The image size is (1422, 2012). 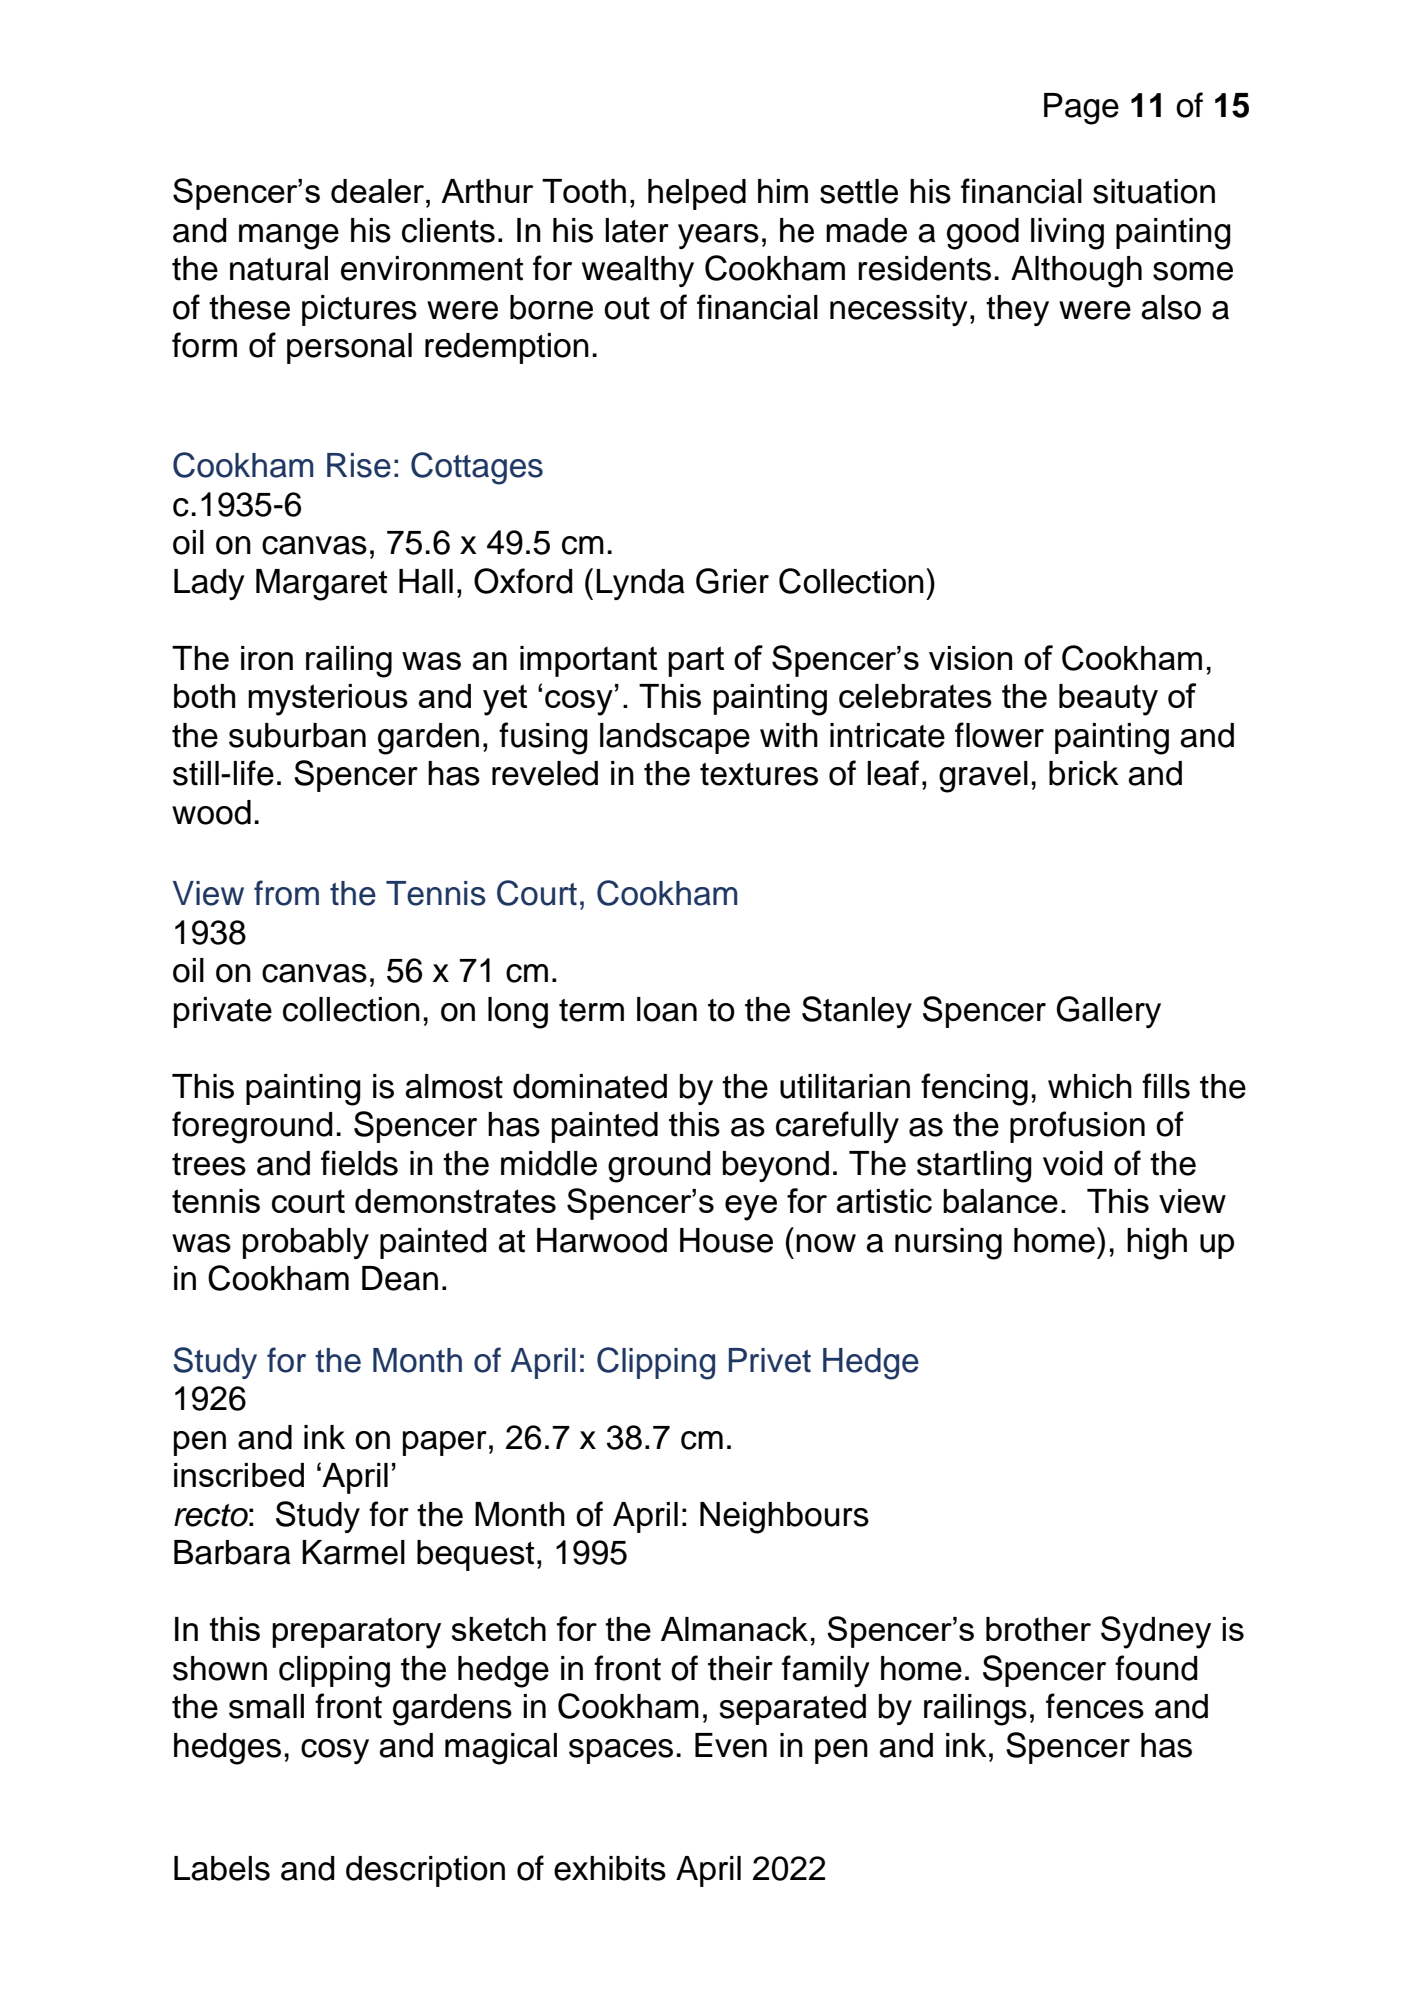 I want to click on fields, so click(x=359, y=1163).
